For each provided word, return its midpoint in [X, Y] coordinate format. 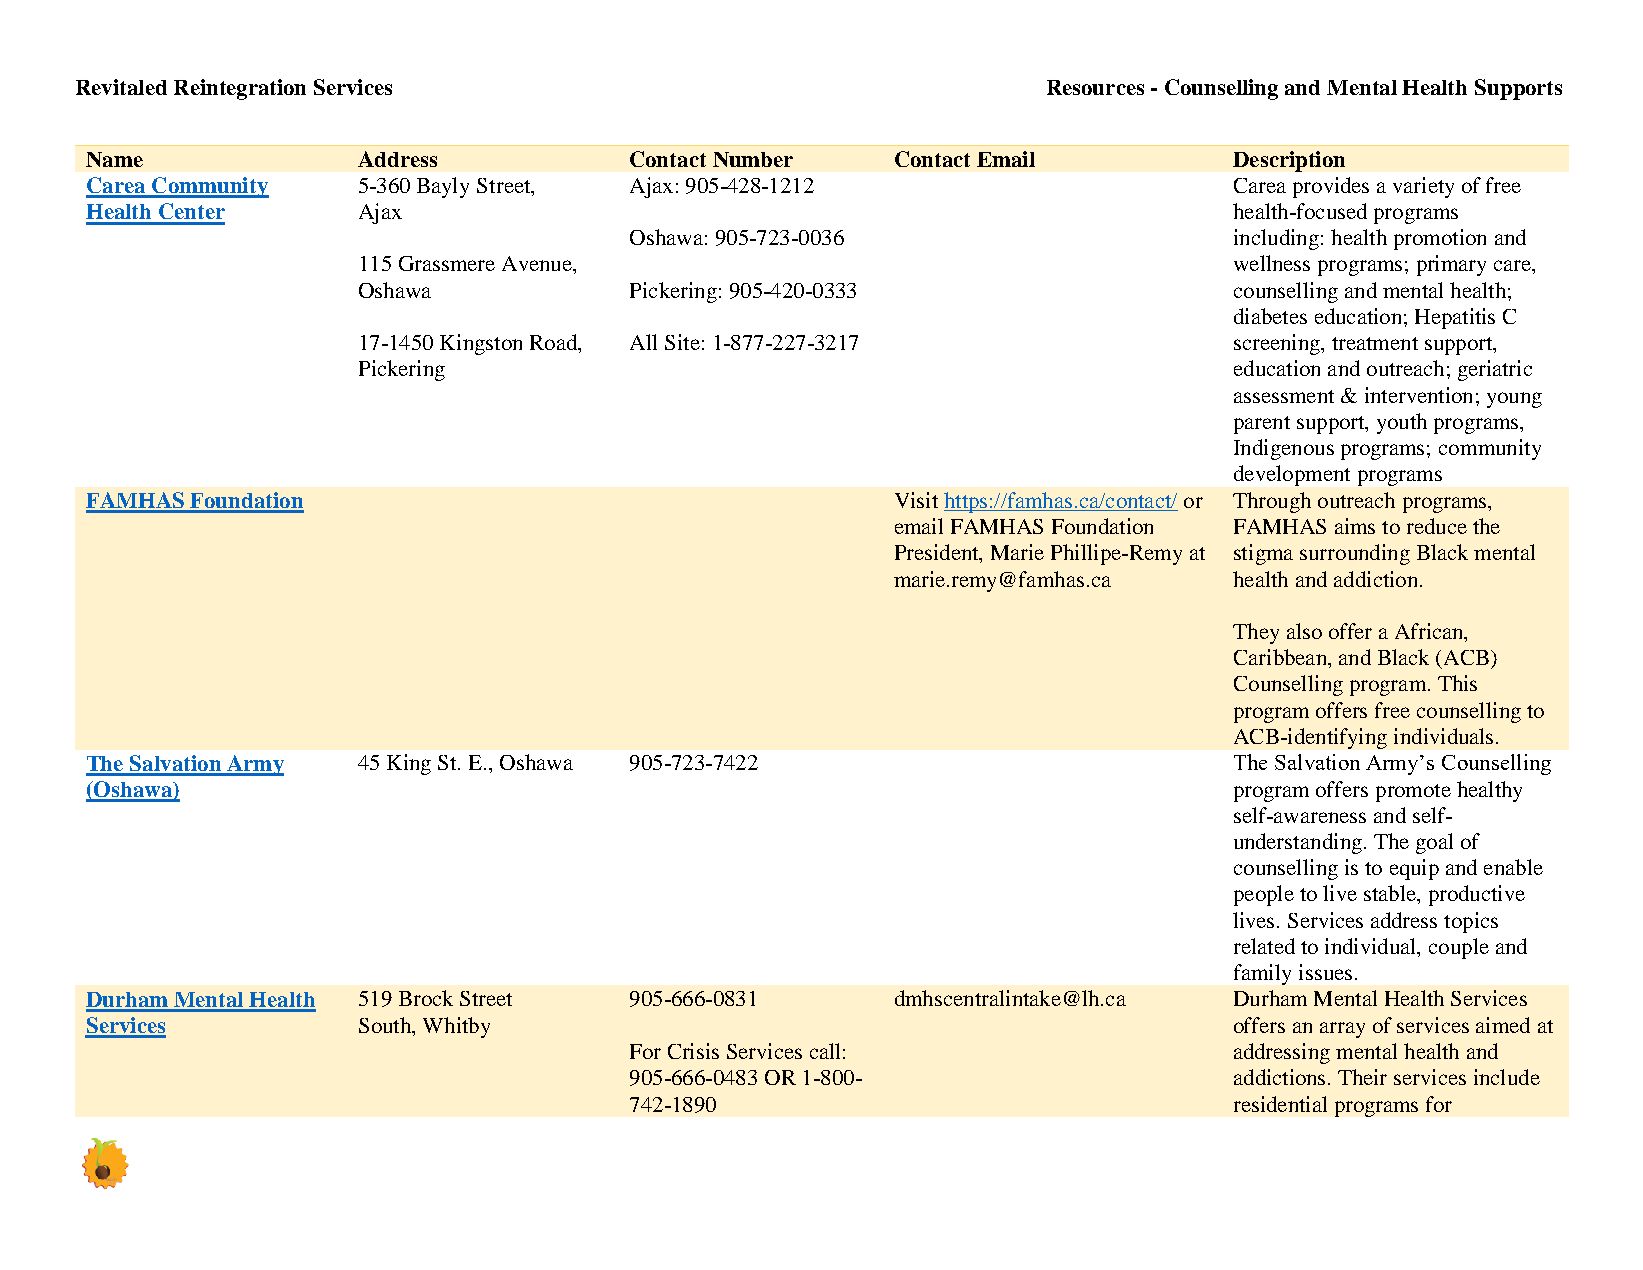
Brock [426, 998]
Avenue [538, 263]
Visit [916, 500]
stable [1391, 893]
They [1256, 633]
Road [555, 343]
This [1457, 683]
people [1264, 895]
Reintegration [240, 89]
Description [1289, 161]
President [938, 553]
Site [682, 342]
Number [753, 159]
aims [1355, 526]
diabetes [1270, 316]
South [386, 1025]
